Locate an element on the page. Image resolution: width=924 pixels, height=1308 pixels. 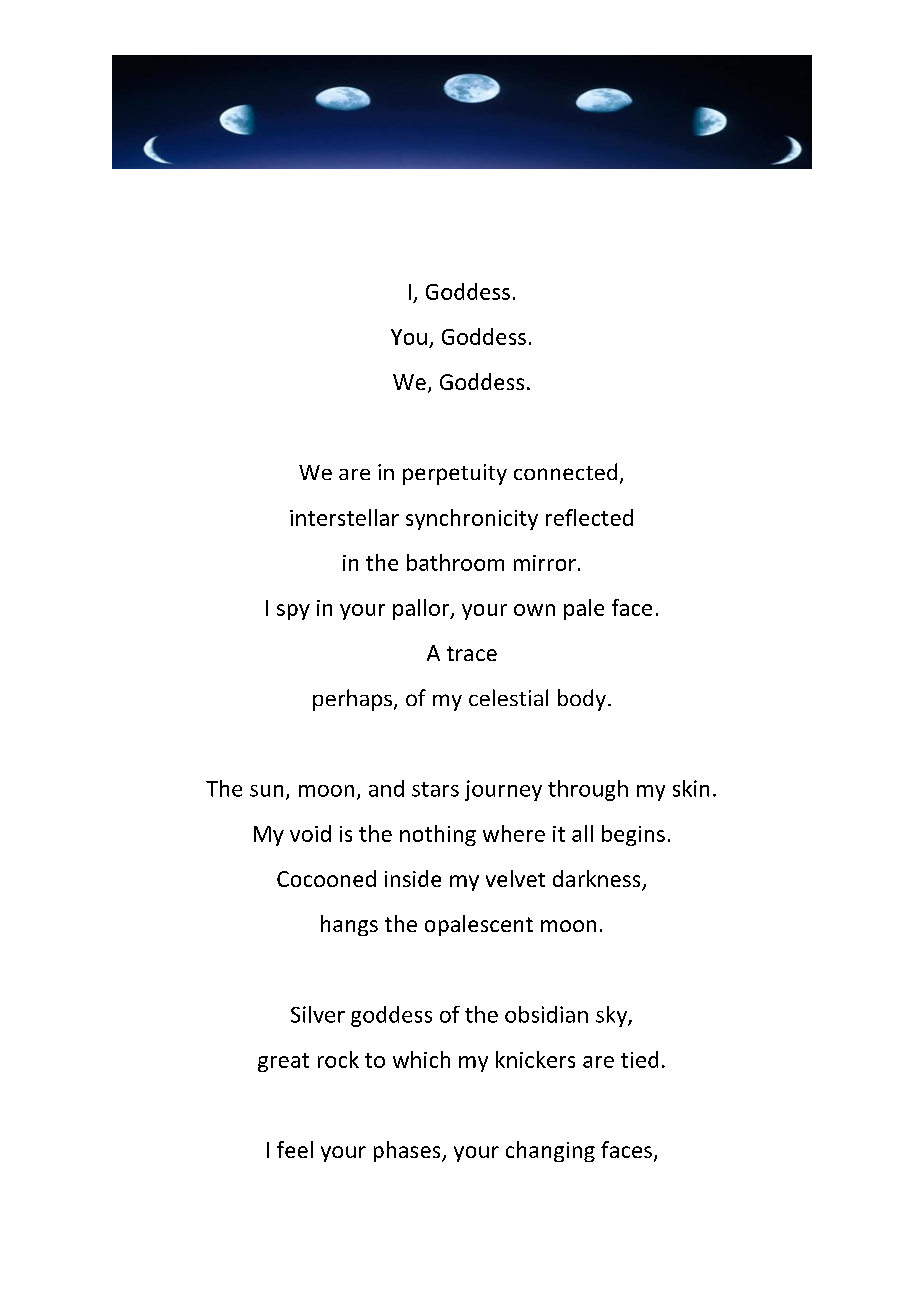
perpetuity is located at coordinates (455, 474).
